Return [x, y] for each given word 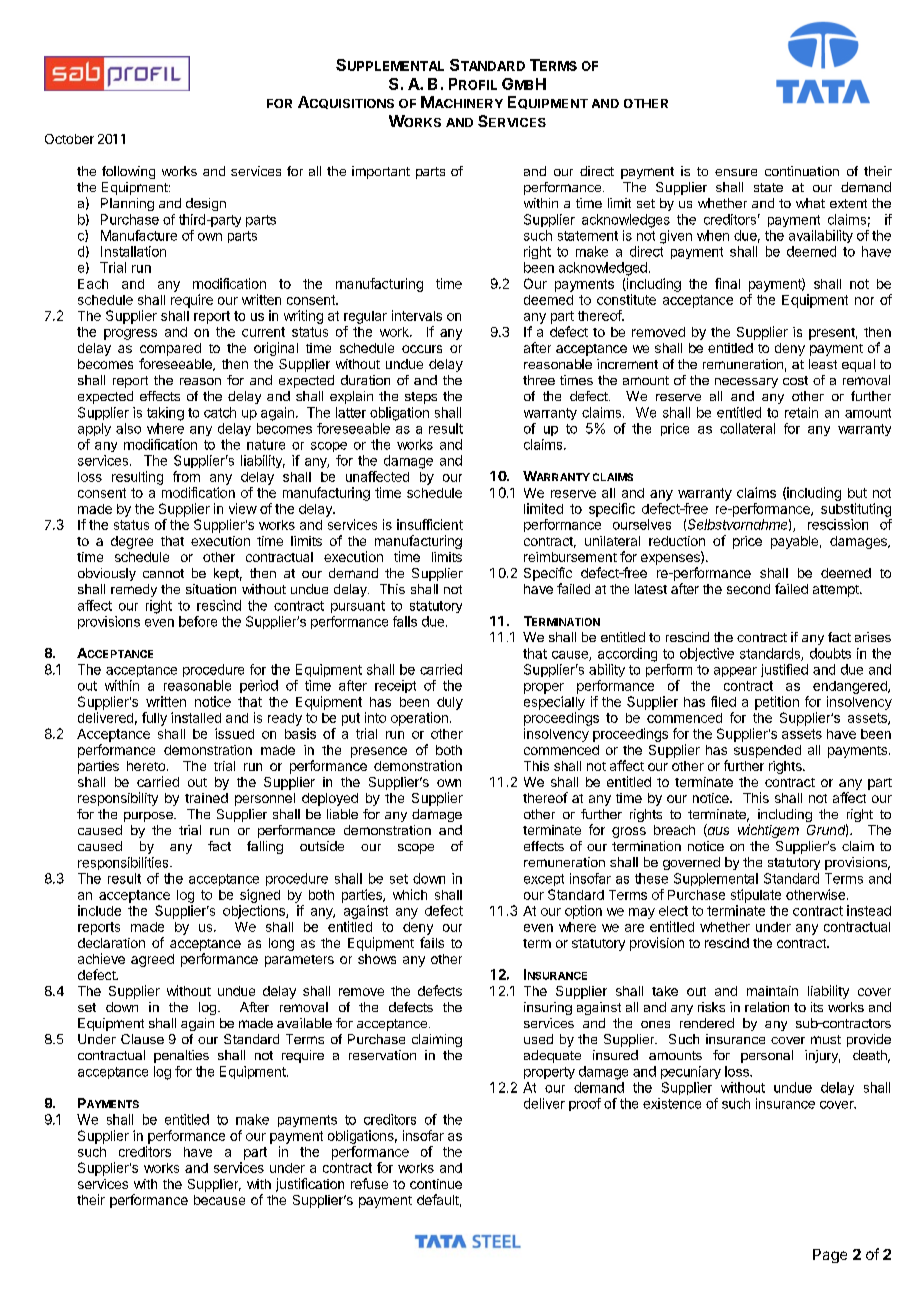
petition [777, 703]
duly [450, 703]
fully [154, 719]
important [381, 172]
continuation [802, 171]
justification [310, 1185]
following [128, 172]
